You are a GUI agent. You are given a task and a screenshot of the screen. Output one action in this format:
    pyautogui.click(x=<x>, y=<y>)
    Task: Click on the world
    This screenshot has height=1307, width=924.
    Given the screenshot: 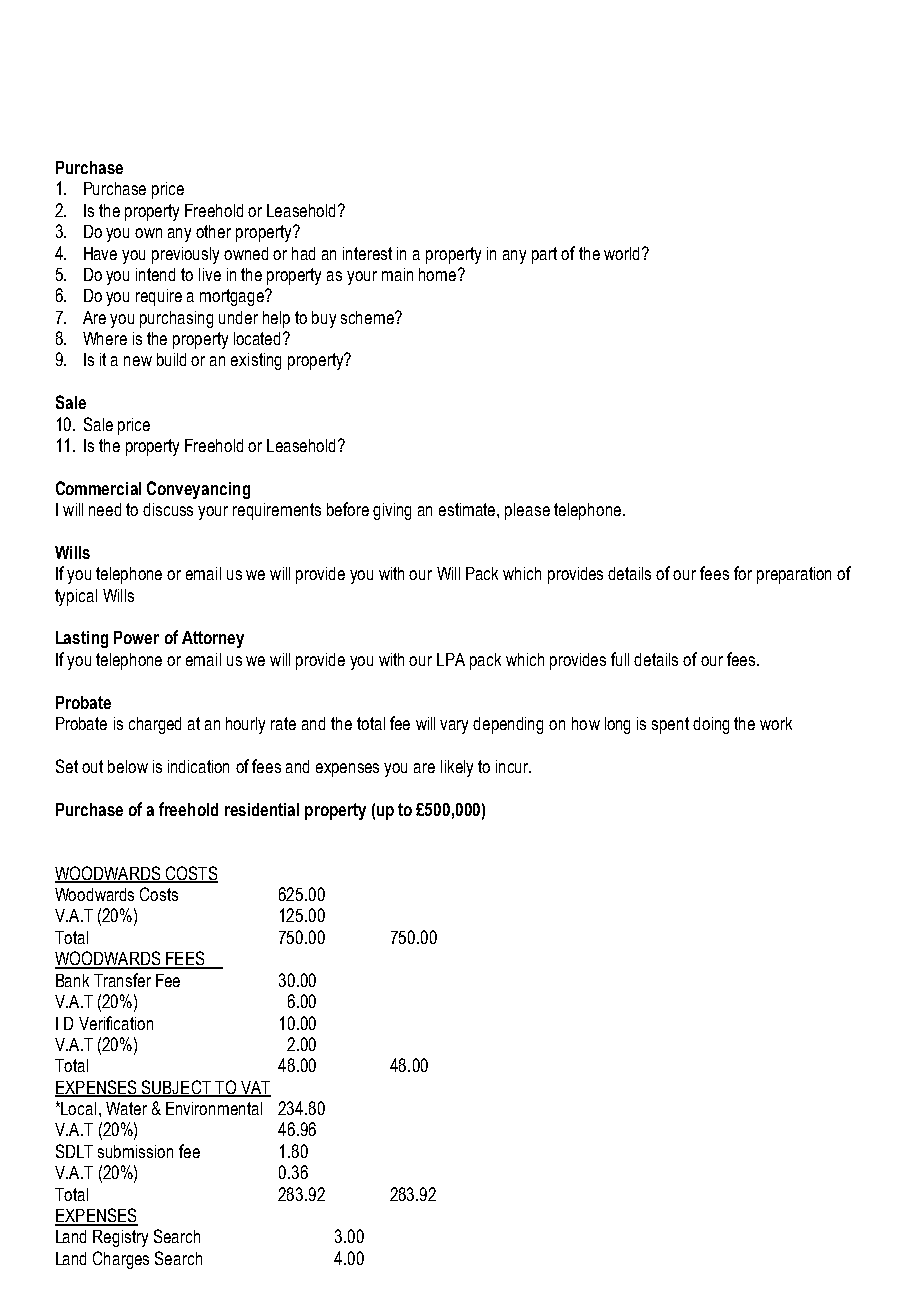 What is the action you would take?
    pyautogui.click(x=621, y=253)
